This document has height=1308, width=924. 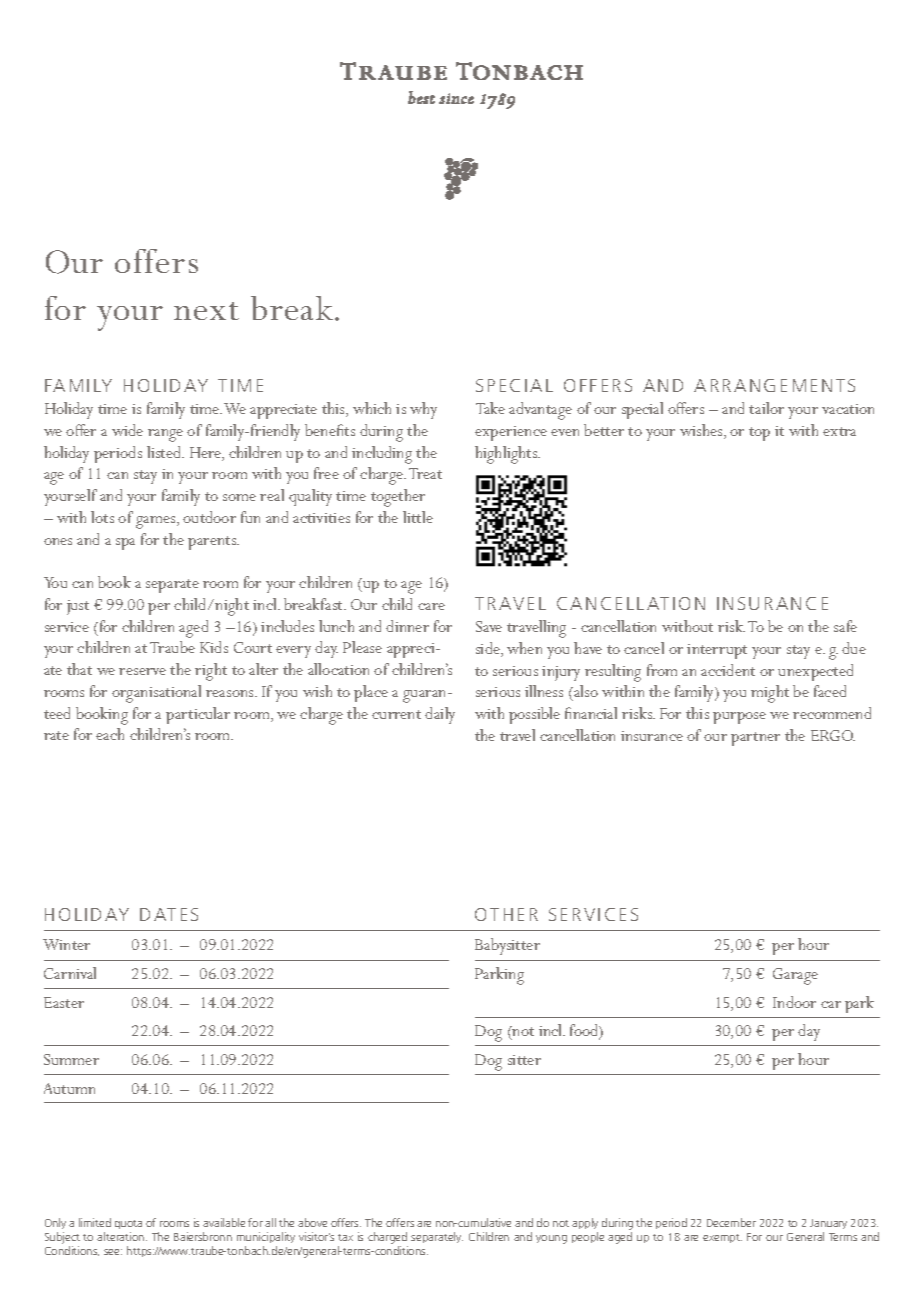 I want to click on quota, so click(x=128, y=1224).
